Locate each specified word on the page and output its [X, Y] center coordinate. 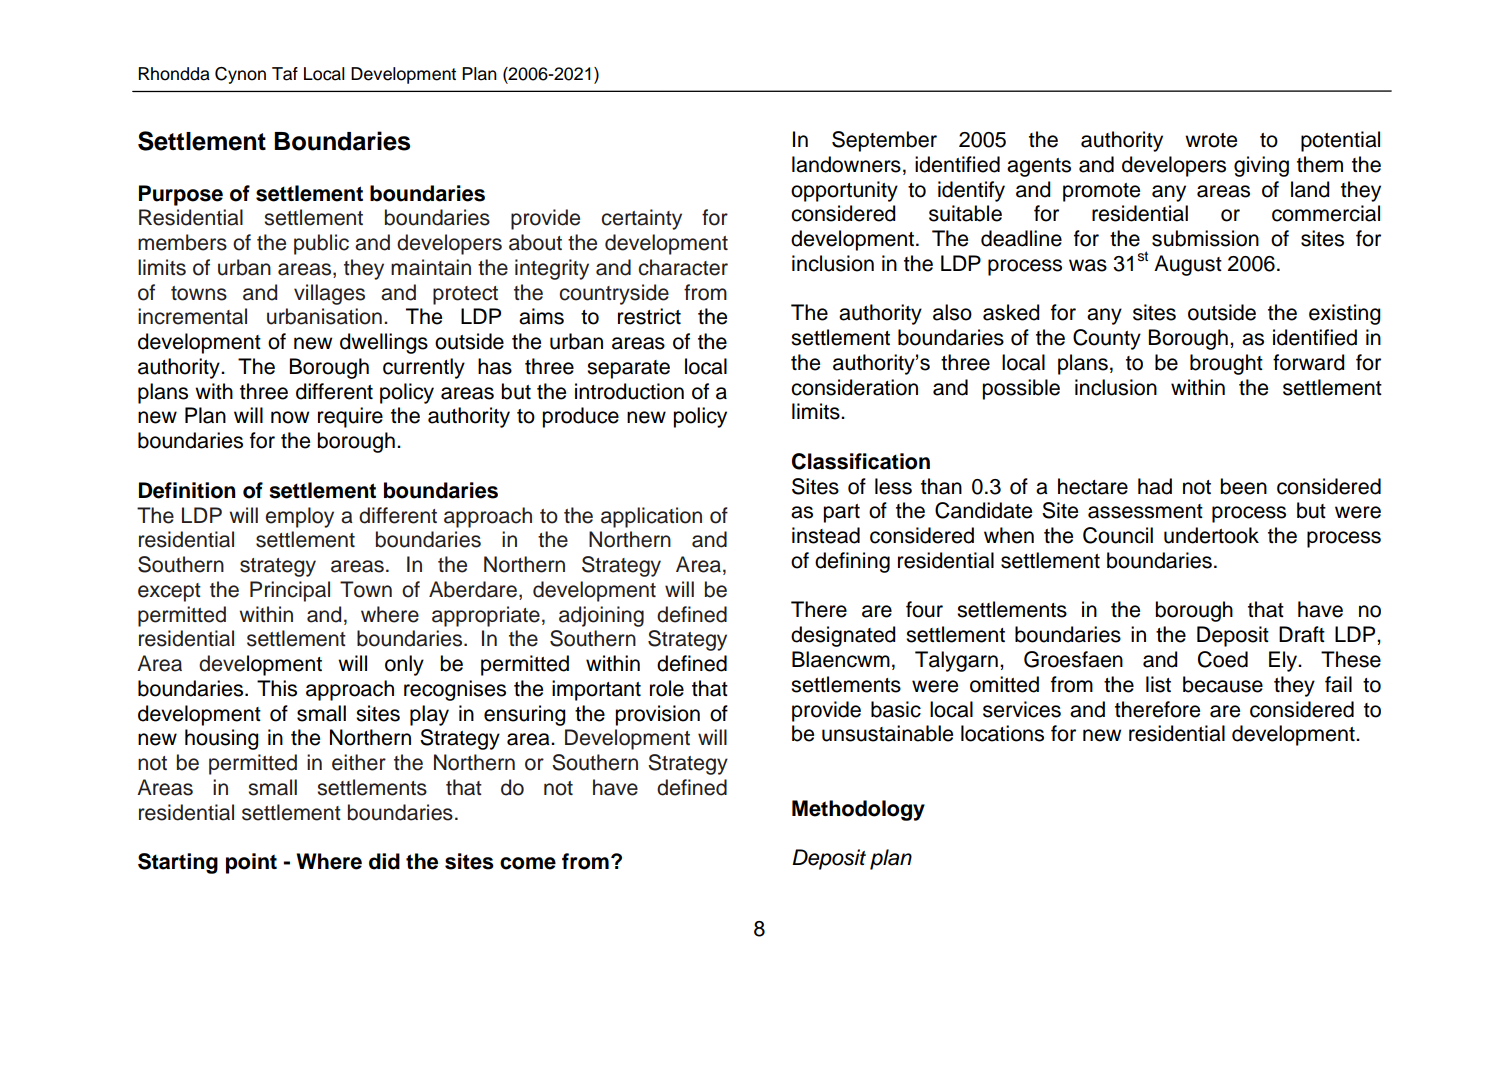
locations [1002, 733]
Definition [187, 490]
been [1243, 486]
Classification [861, 461]
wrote [1211, 140]
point [251, 863]
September [884, 141]
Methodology [858, 810]
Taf [285, 74]
